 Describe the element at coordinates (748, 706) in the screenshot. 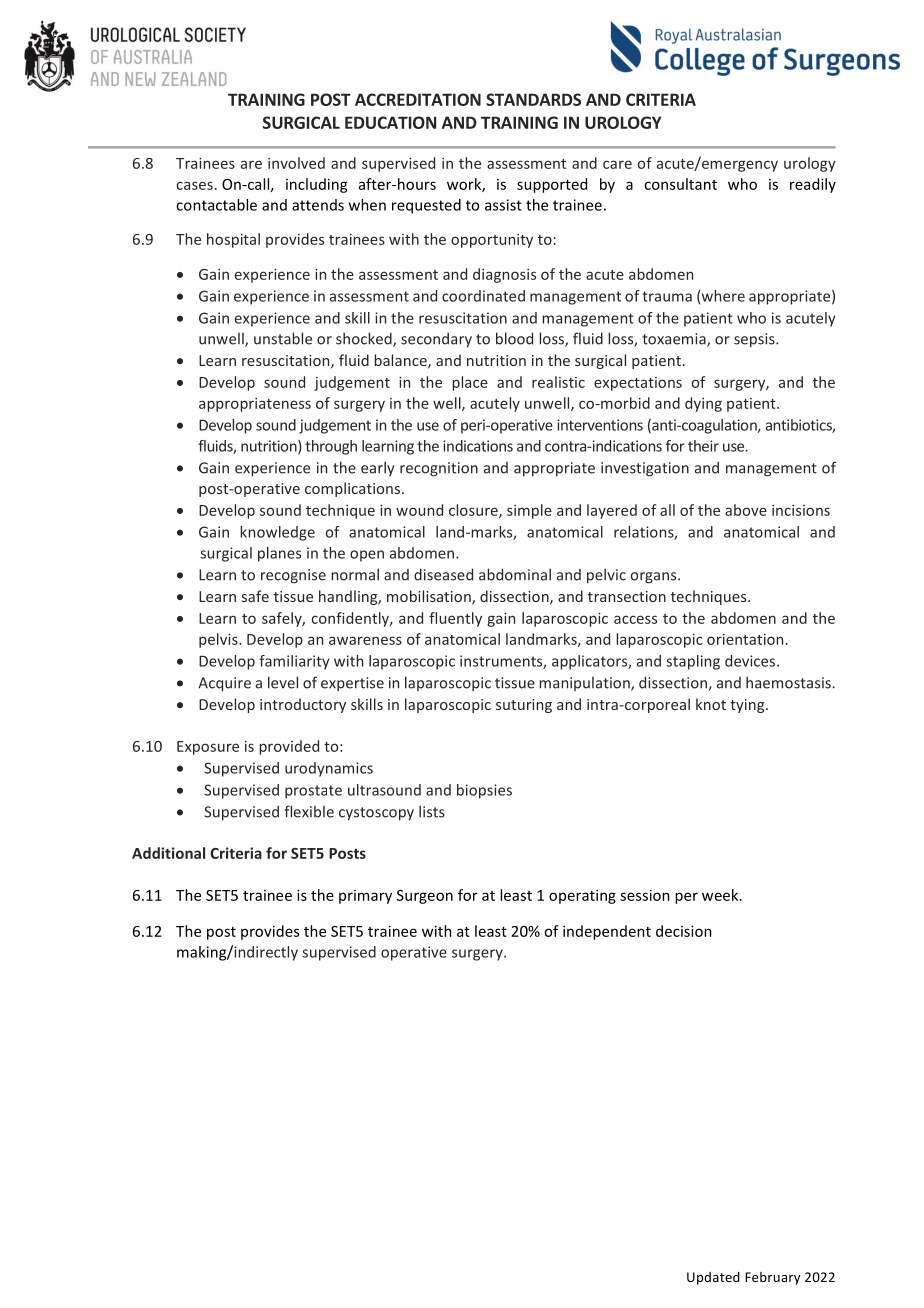

I see `tying` at that location.
